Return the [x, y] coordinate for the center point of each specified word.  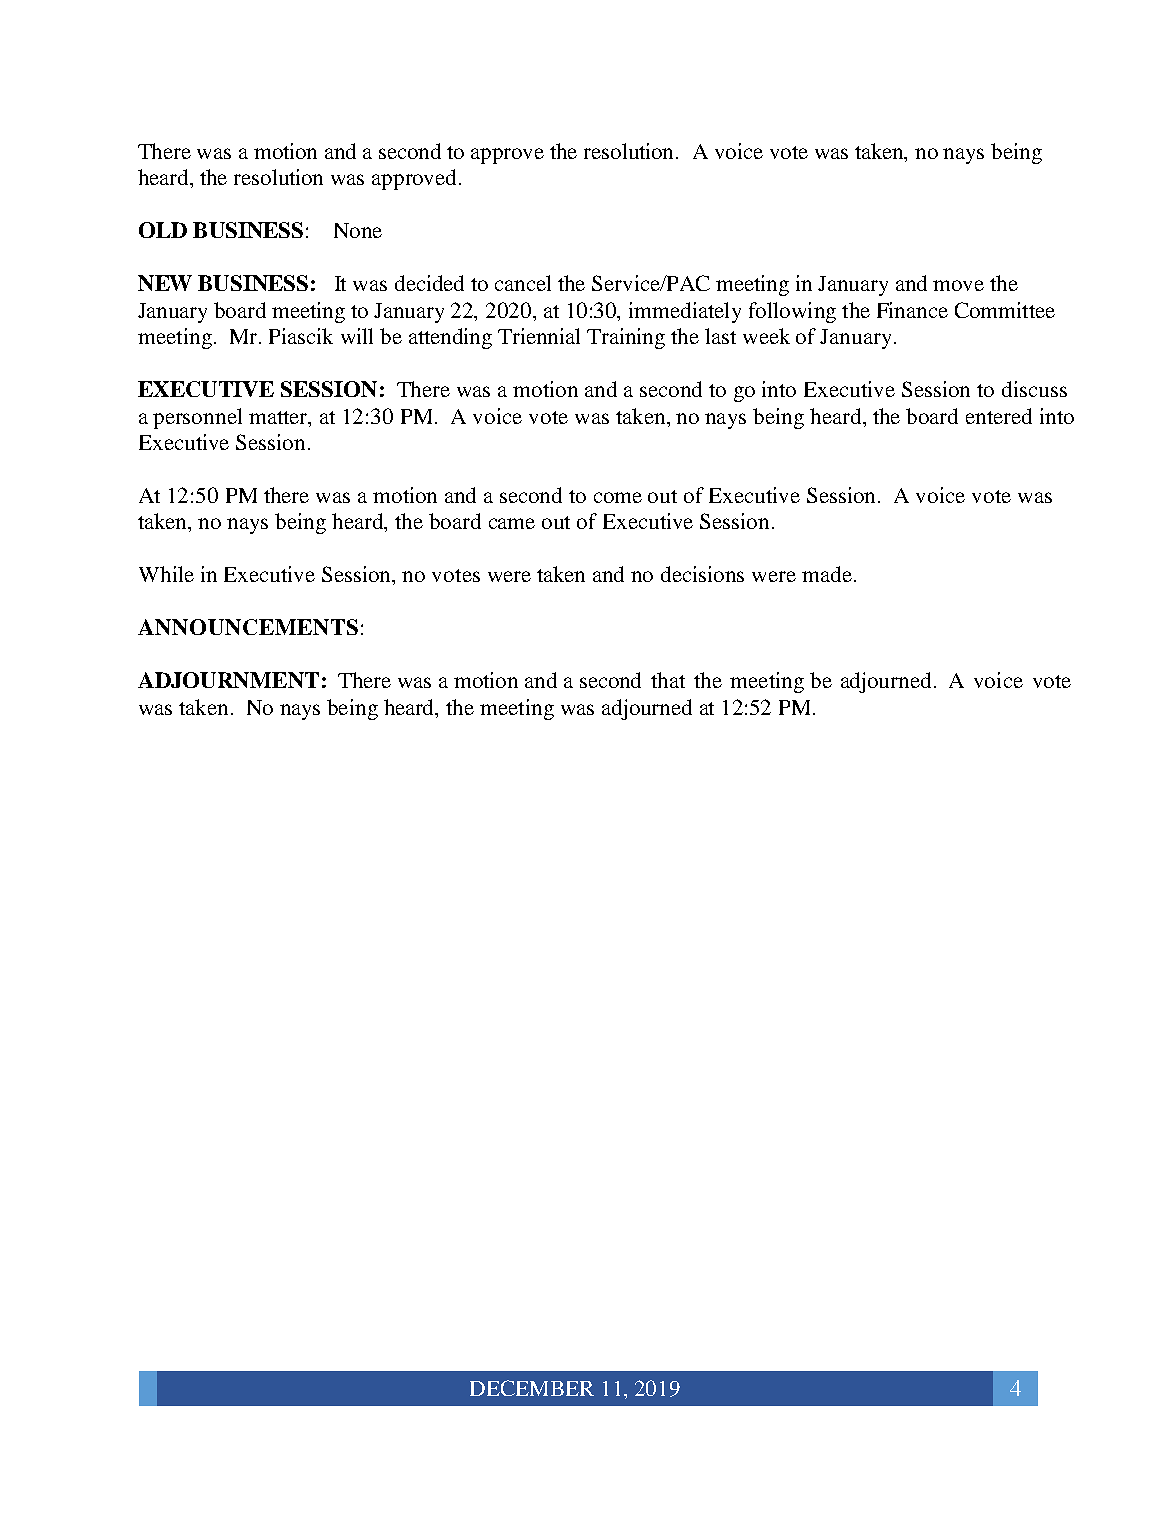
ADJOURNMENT [228, 680]
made [827, 574]
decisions [702, 574]
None [358, 230]
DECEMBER [532, 1388]
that [668, 680]
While [166, 574]
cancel [523, 283]
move [958, 285]
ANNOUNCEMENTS [248, 627]
